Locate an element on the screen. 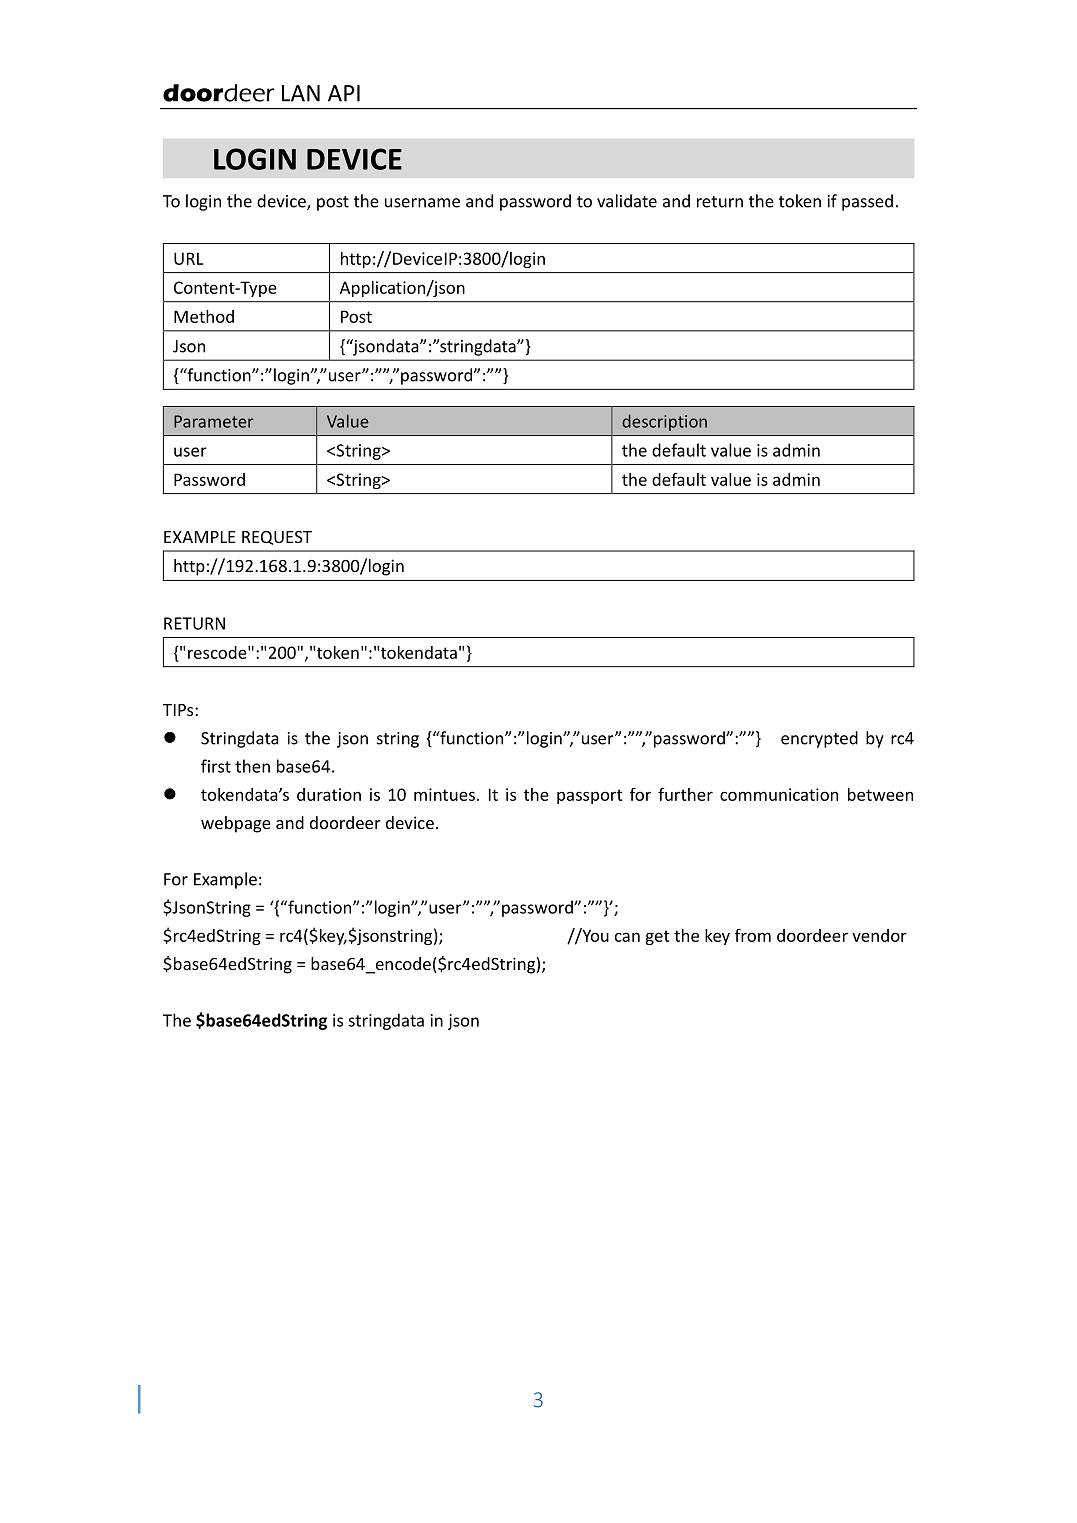 The height and width of the screenshot is (1523, 1077). REQUEST is located at coordinates (277, 538).
